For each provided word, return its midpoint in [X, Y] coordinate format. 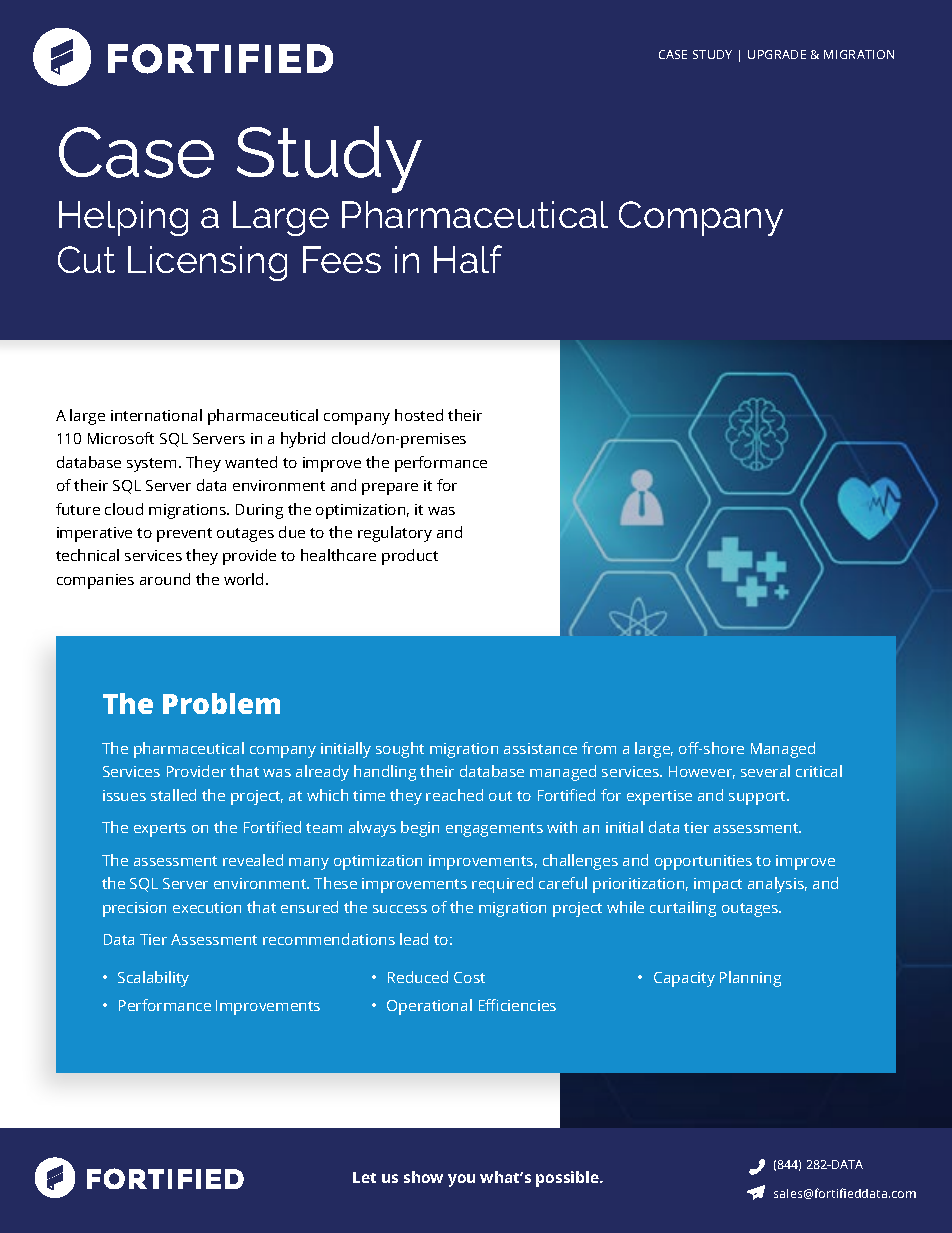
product [410, 557]
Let [364, 1177]
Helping [123, 218]
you [461, 1180]
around [165, 579]
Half [468, 259]
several [765, 771]
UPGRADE [777, 54]
